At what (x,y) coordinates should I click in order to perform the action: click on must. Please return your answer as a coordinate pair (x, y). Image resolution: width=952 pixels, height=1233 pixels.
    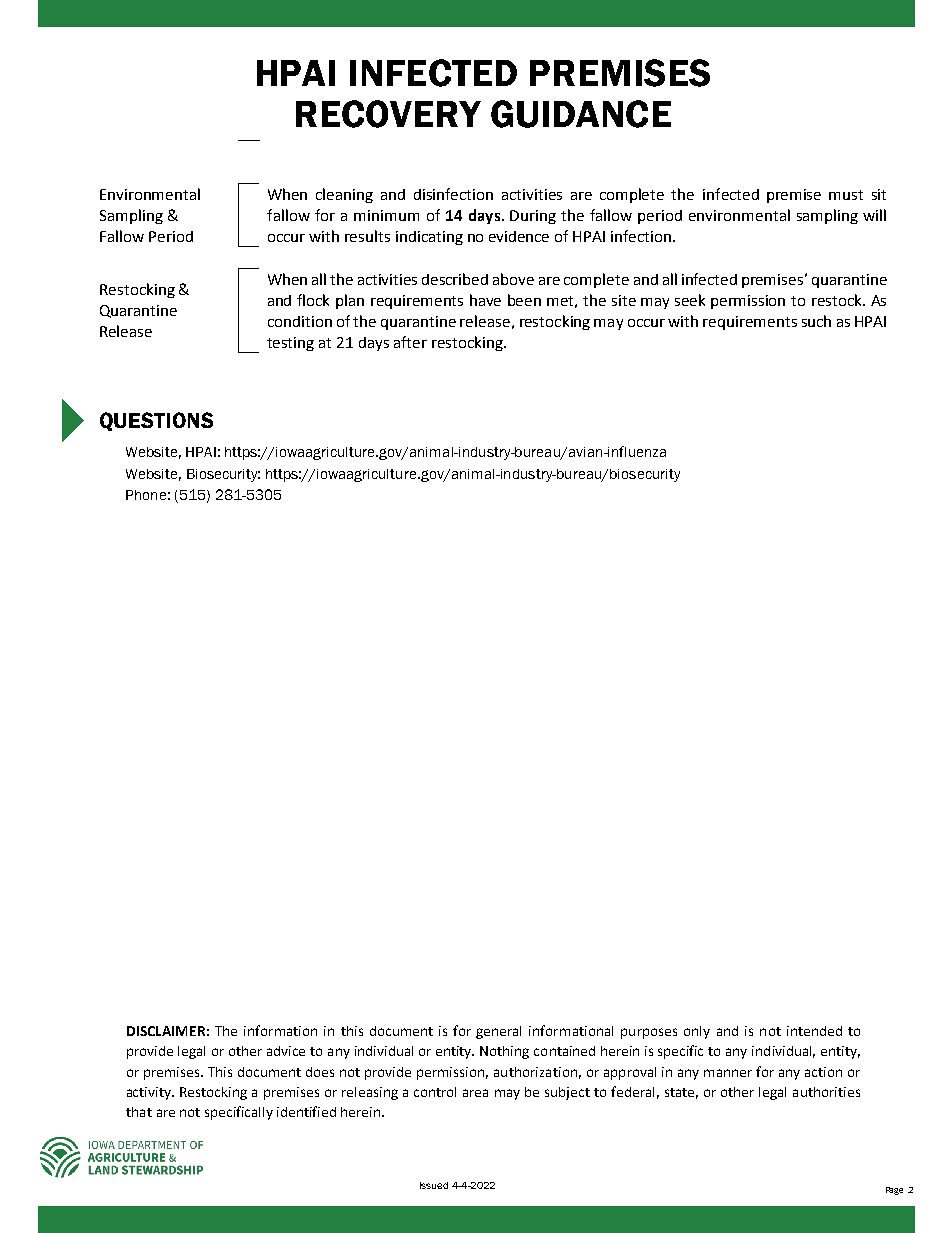
    Looking at the image, I should click on (846, 195).
